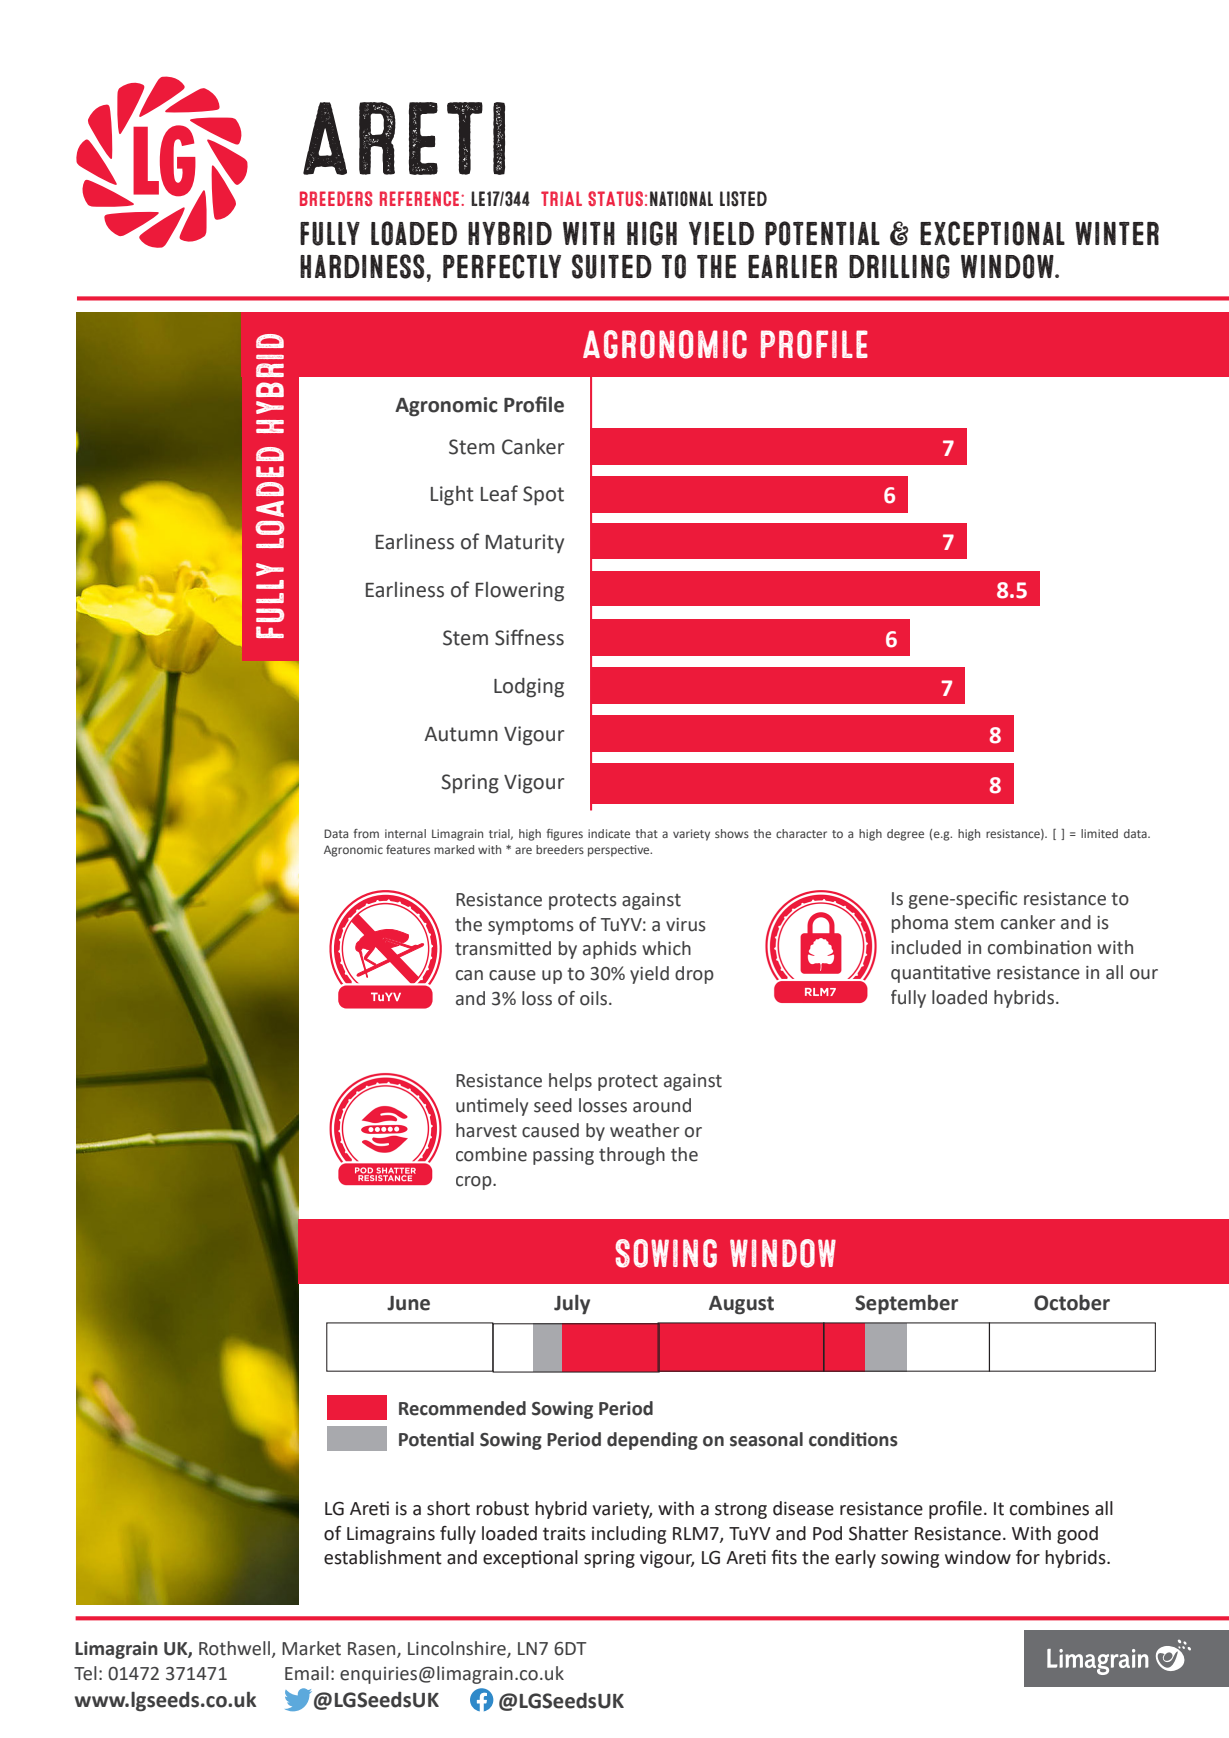 The width and height of the screenshot is (1229, 1738). I want to click on June, so click(408, 1303).
